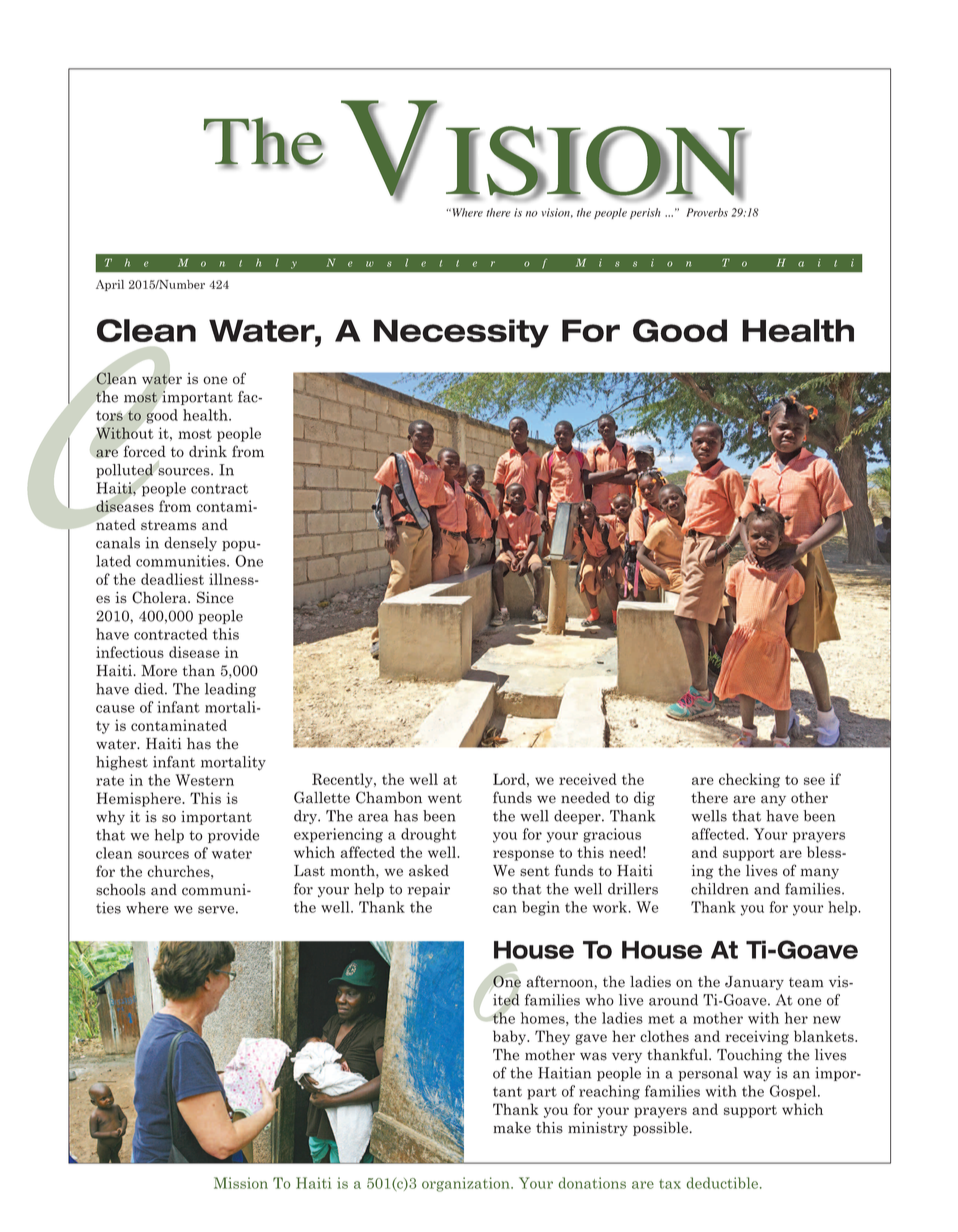  What do you see at coordinates (467, 1184) in the page?
I see `organization` at bounding box center [467, 1184].
